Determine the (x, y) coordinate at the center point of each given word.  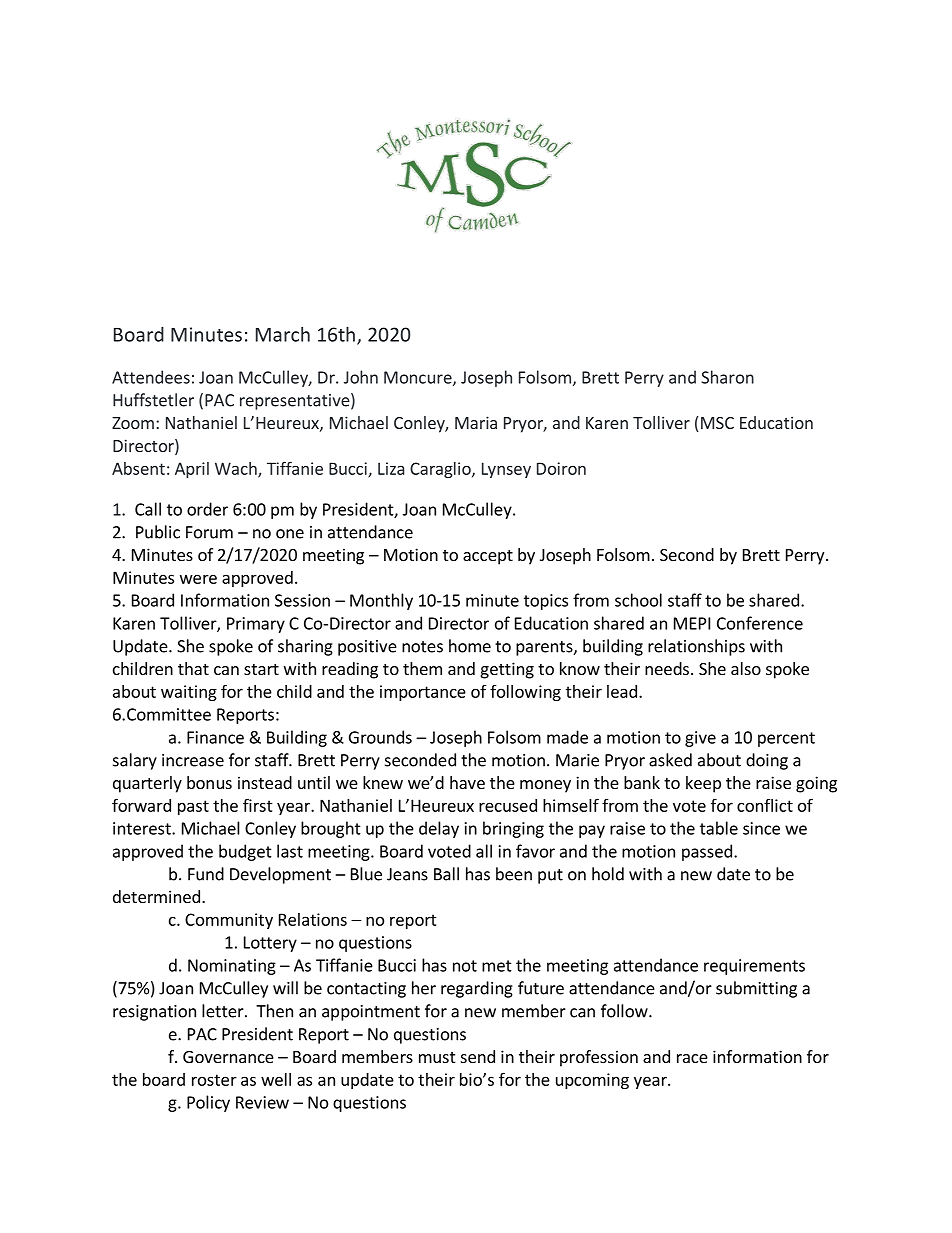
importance (423, 693)
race (692, 1058)
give (700, 739)
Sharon (727, 377)
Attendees (151, 377)
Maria (476, 422)
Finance (215, 737)
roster (214, 1080)
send (478, 1056)
